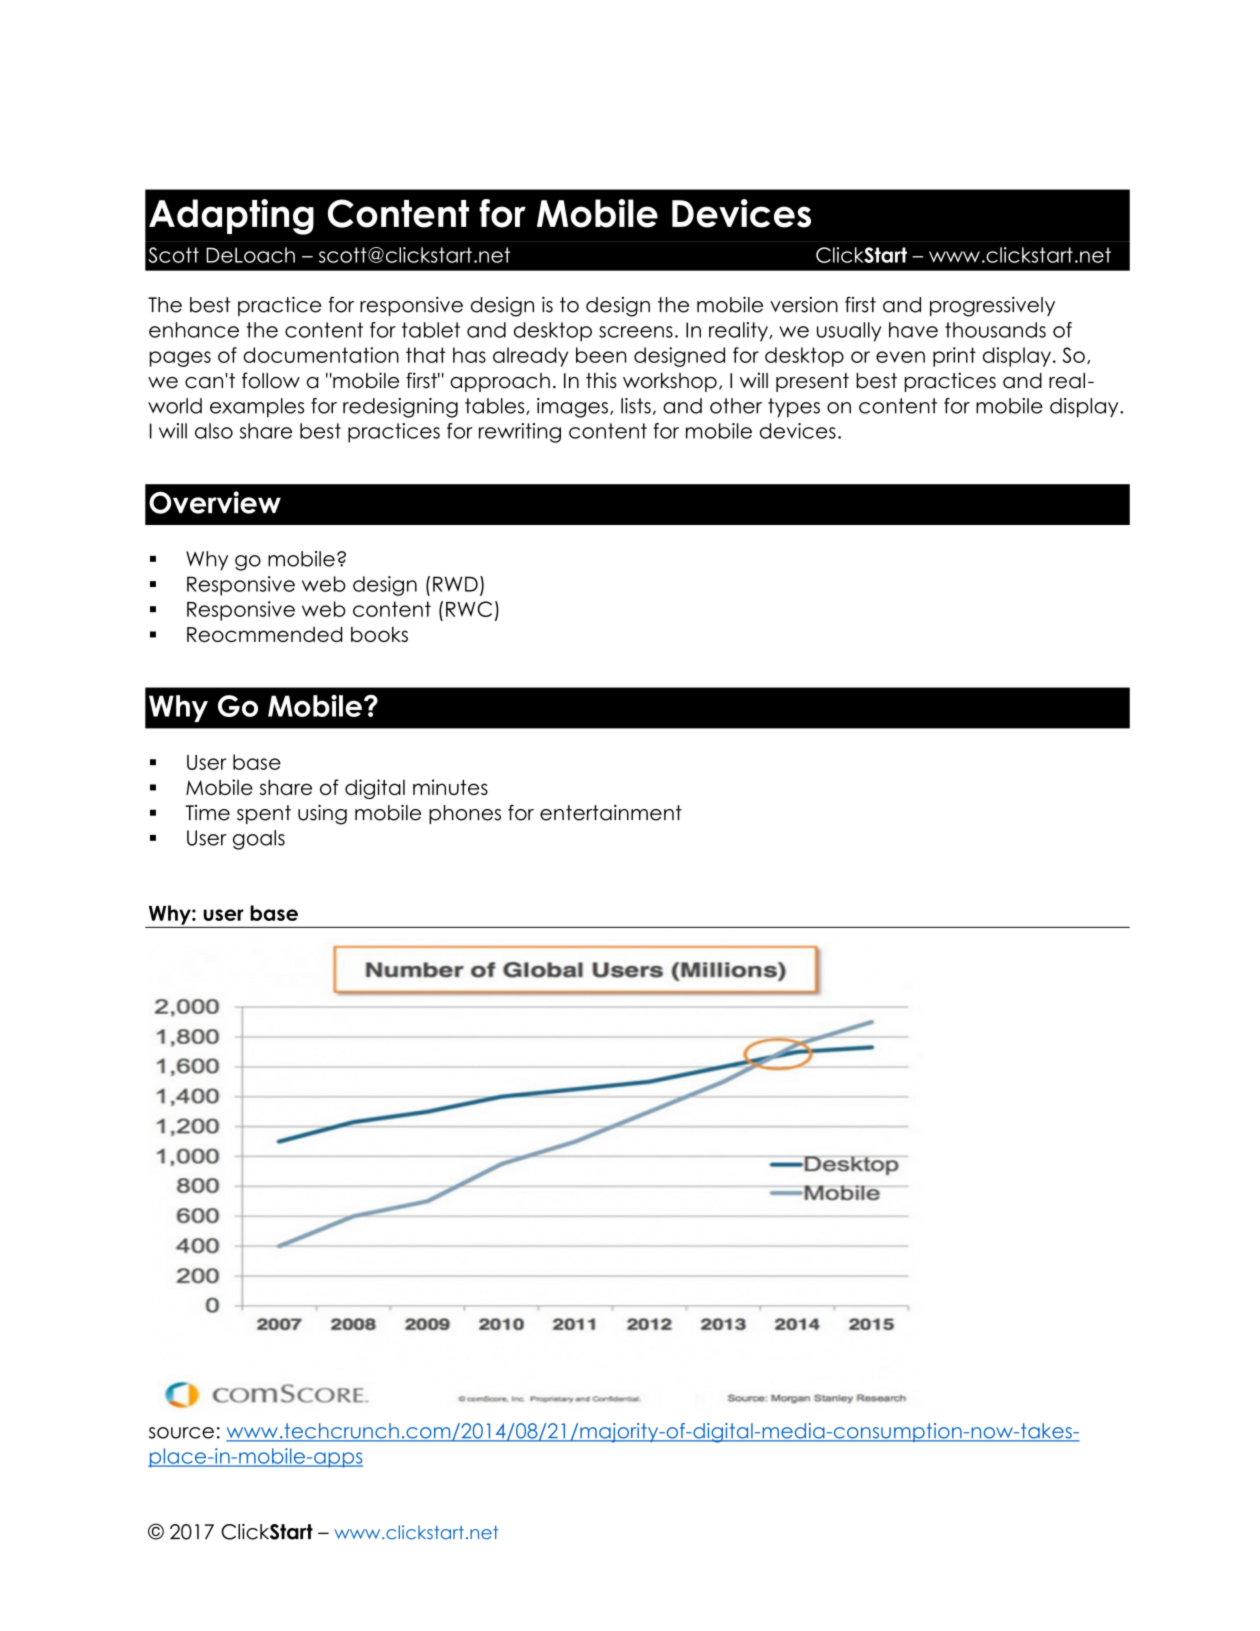 Image resolution: width=1260 pixels, height=1631 pixels. I want to click on minutes, so click(450, 787).
